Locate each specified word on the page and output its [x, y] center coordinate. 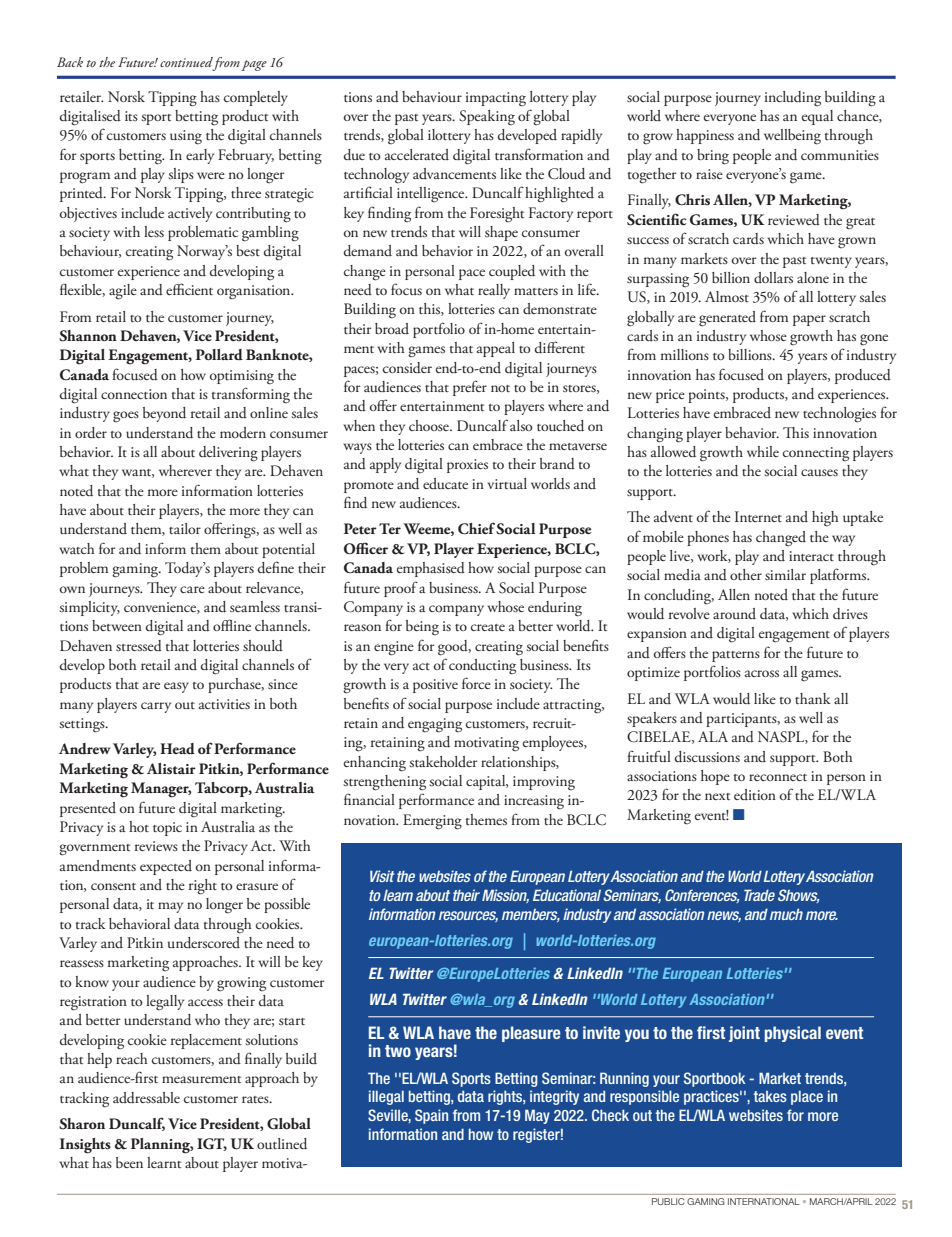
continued [187, 63]
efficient [189, 289]
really [494, 291]
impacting [496, 99]
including [793, 99]
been [129, 1162]
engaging [435, 725]
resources [468, 916]
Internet [758, 516]
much [786, 914]
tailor [185, 528]
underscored [204, 943]
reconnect [778, 777]
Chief [477, 528]
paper [809, 320]
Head [177, 749]
